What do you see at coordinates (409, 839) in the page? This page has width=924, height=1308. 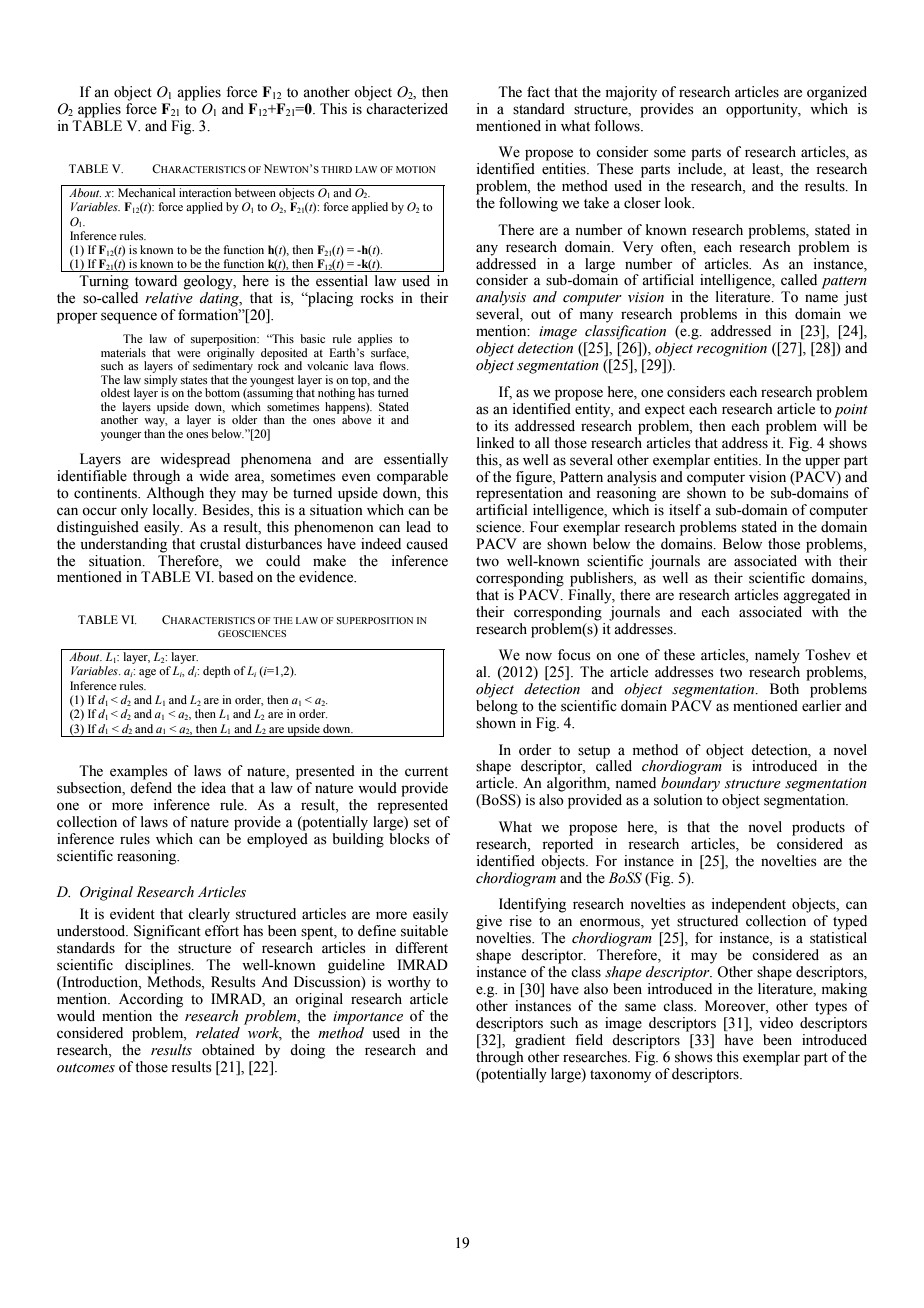 I see `blocks` at bounding box center [409, 839].
